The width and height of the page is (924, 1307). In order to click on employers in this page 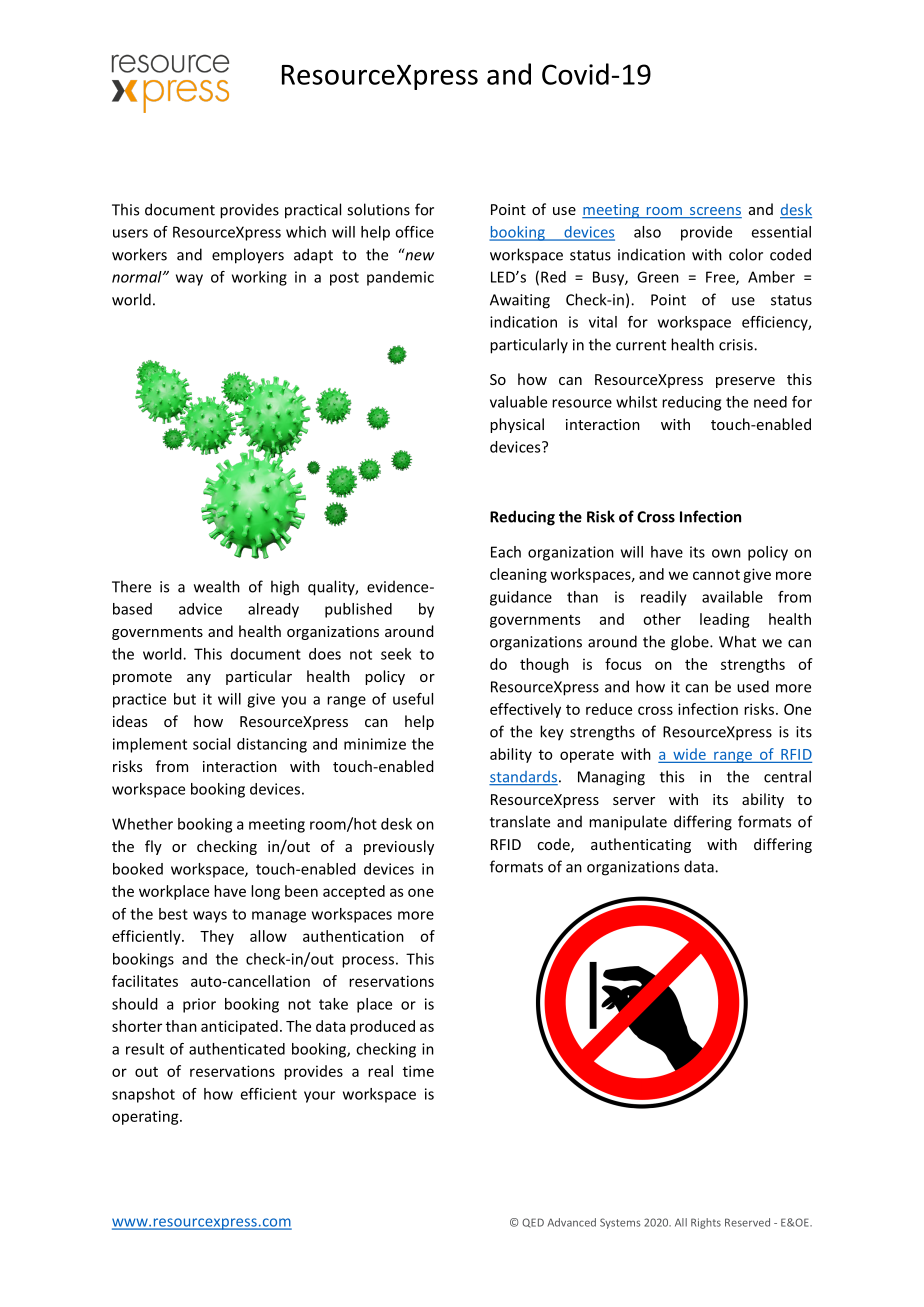, I will do `click(248, 256)`.
